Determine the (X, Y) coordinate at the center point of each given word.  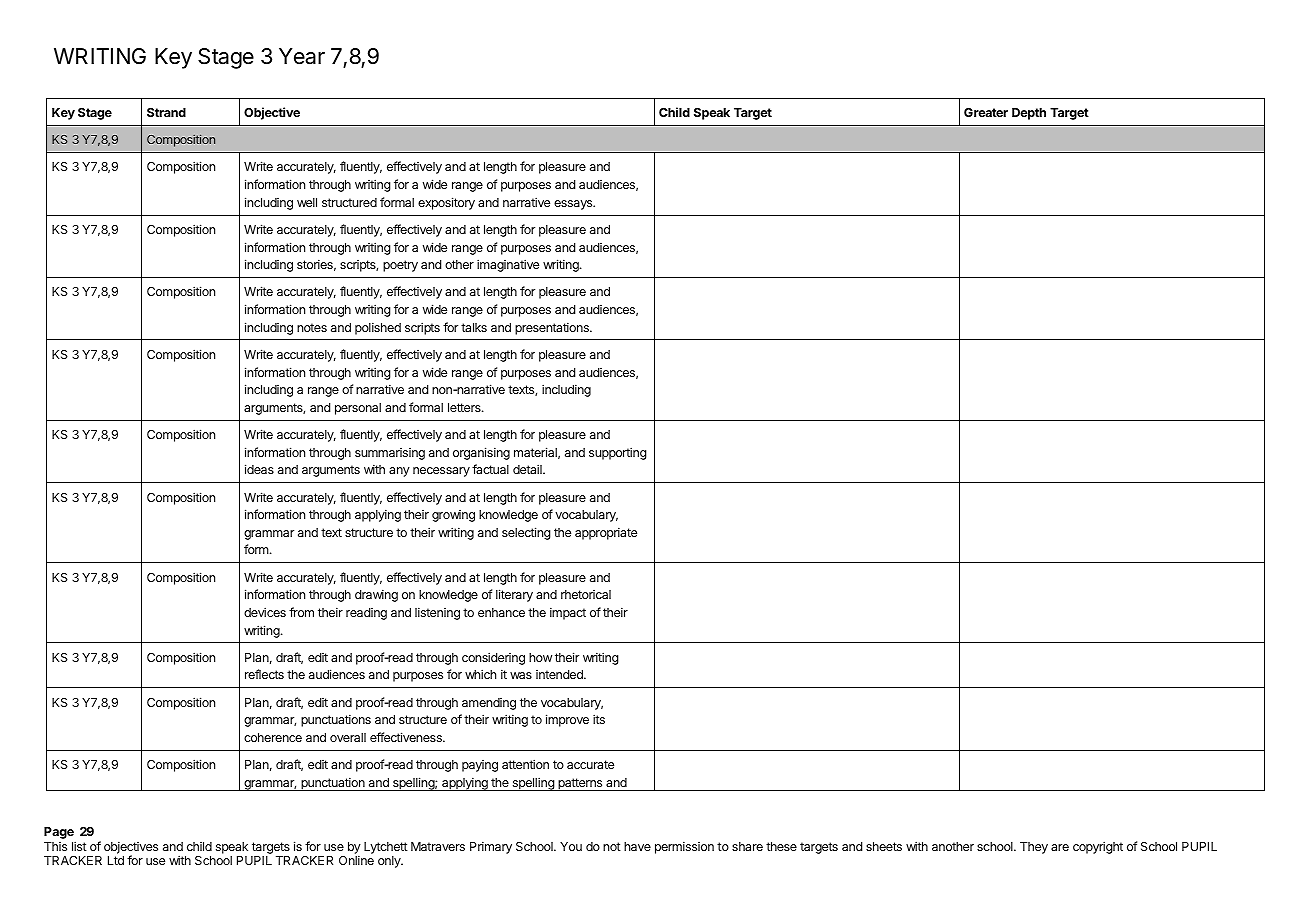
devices (265, 612)
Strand (166, 112)
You (571, 846)
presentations (553, 328)
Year (302, 56)
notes (312, 327)
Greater (986, 112)
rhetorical (586, 594)
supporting (618, 453)
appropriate (606, 533)
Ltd (116, 860)
